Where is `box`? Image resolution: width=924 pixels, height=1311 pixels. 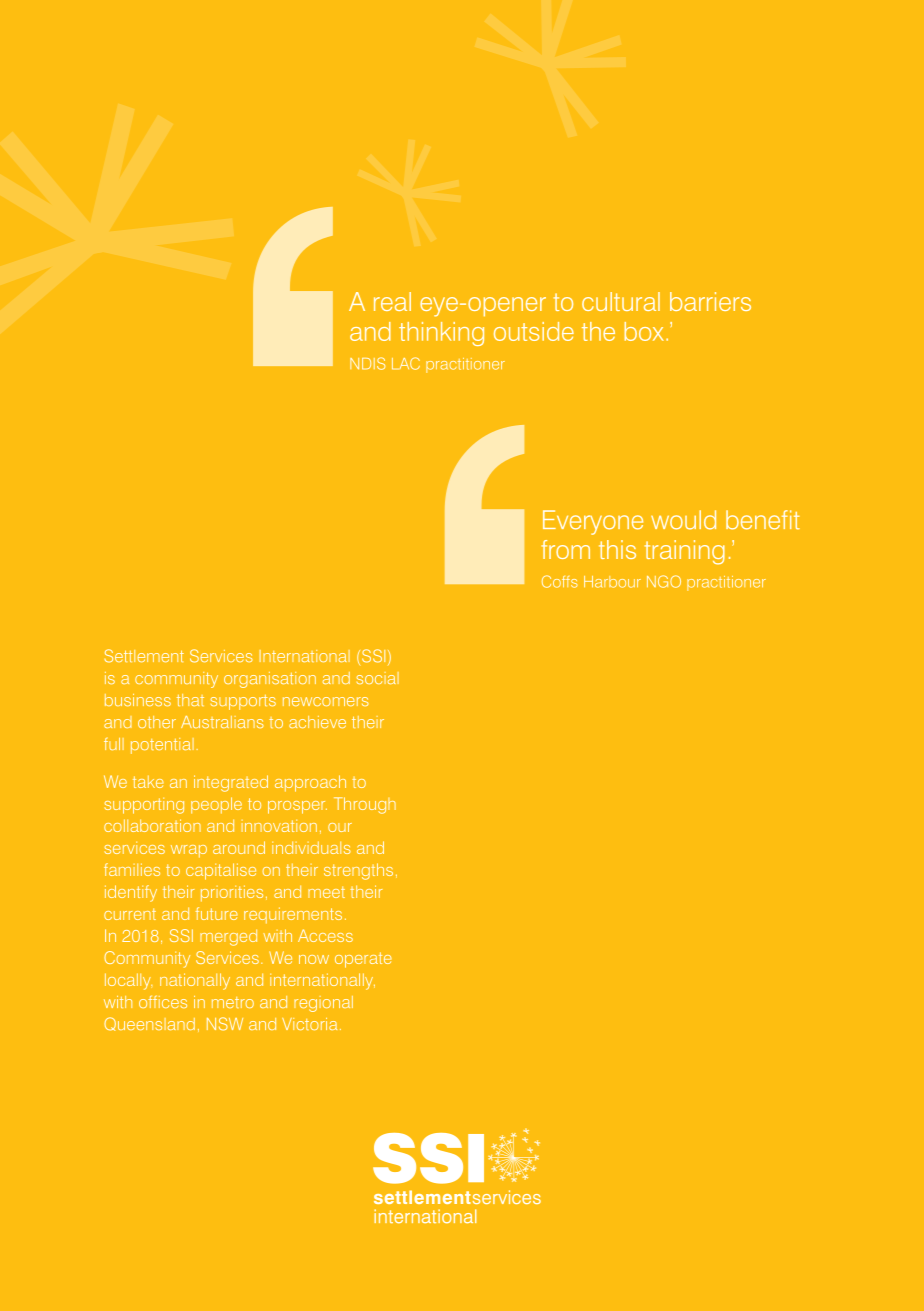 box is located at coordinates (644, 331).
